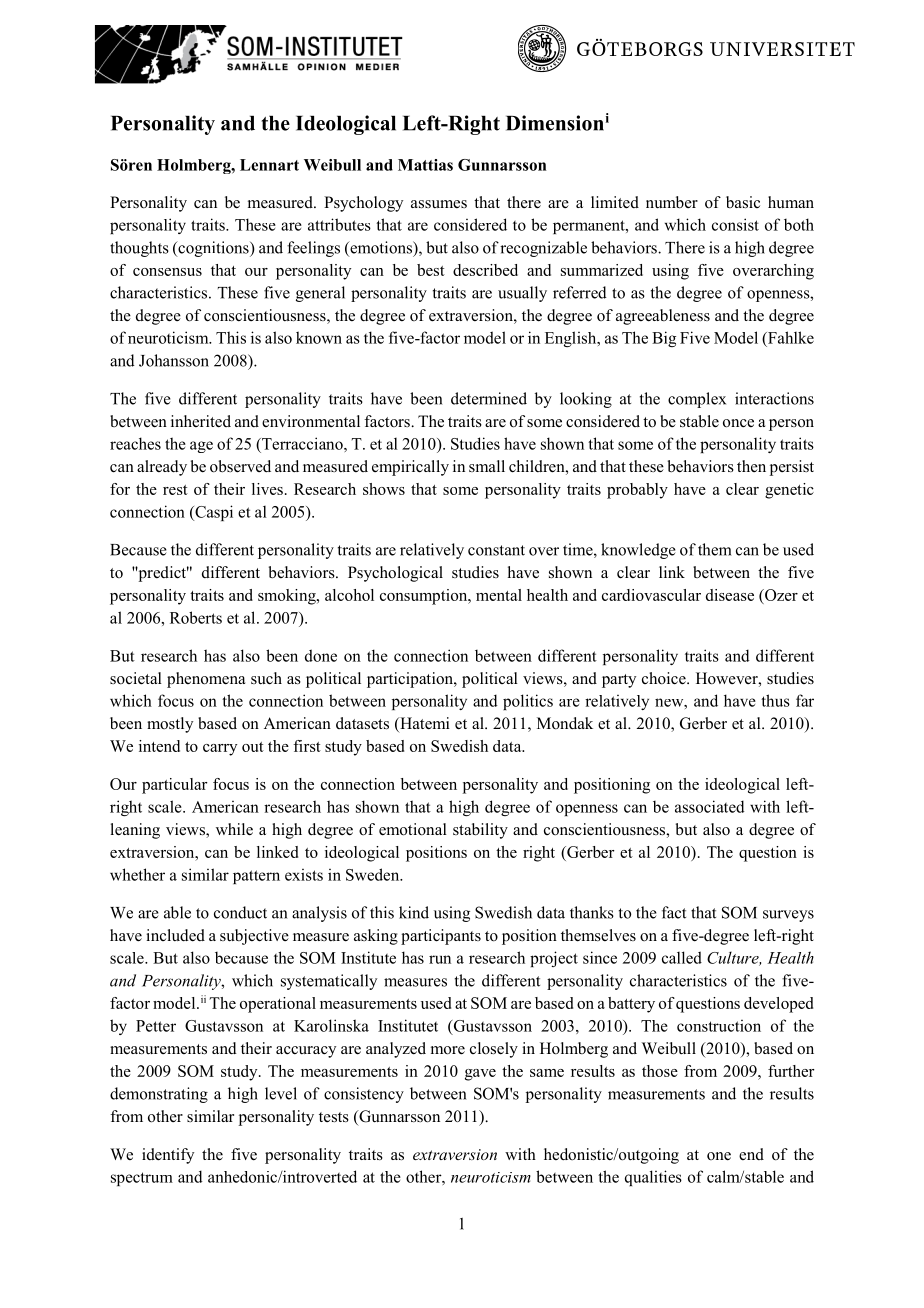 This page has height=1308, width=924. I want to click on assumes, so click(439, 204).
